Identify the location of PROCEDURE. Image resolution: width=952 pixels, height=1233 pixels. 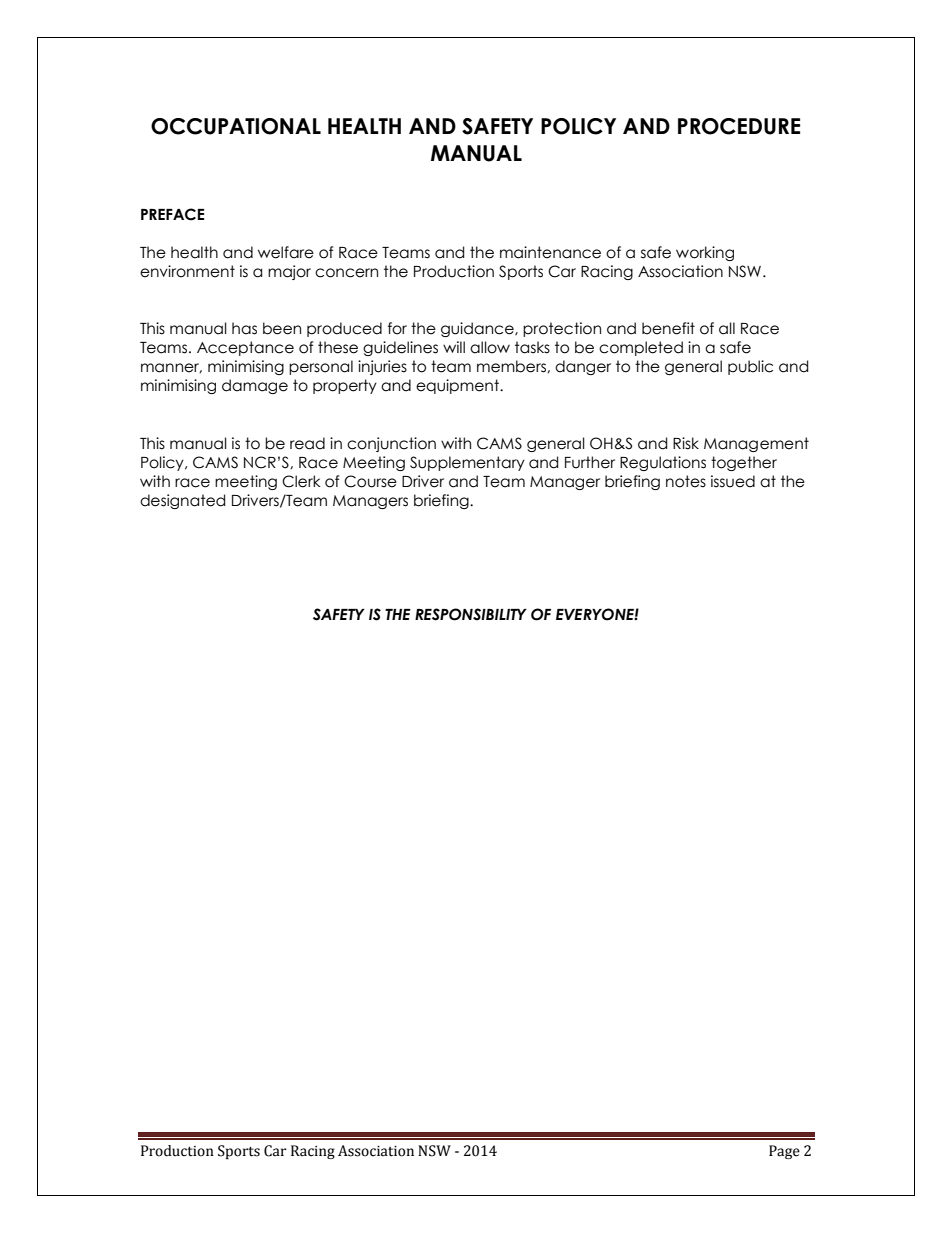
(739, 126).
